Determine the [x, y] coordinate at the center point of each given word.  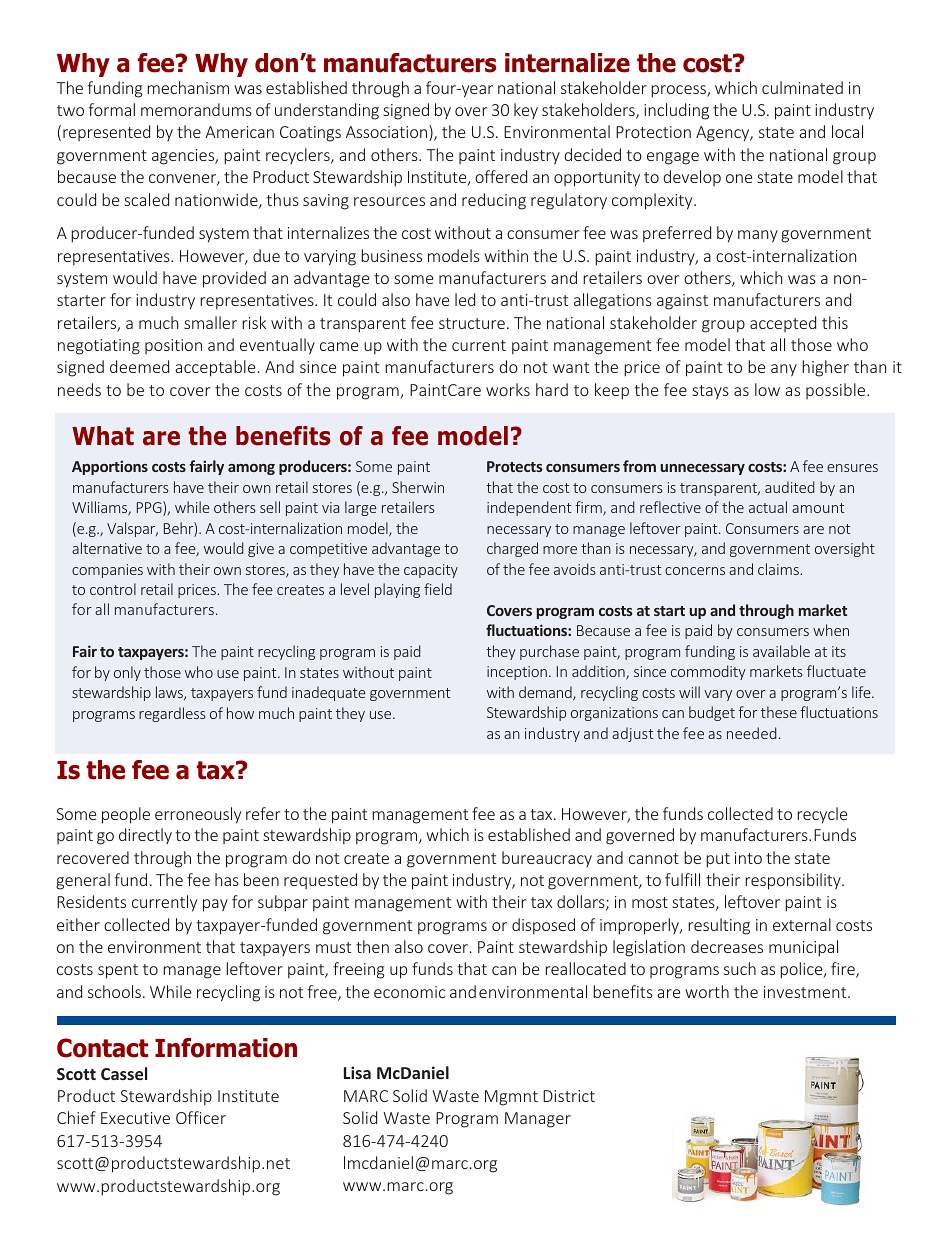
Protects [515, 466]
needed [752, 733]
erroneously [198, 815]
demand [546, 693]
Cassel [124, 1073]
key [526, 111]
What [103, 436]
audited [790, 487]
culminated [802, 87]
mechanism [188, 87]
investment [806, 992]
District [569, 1096]
